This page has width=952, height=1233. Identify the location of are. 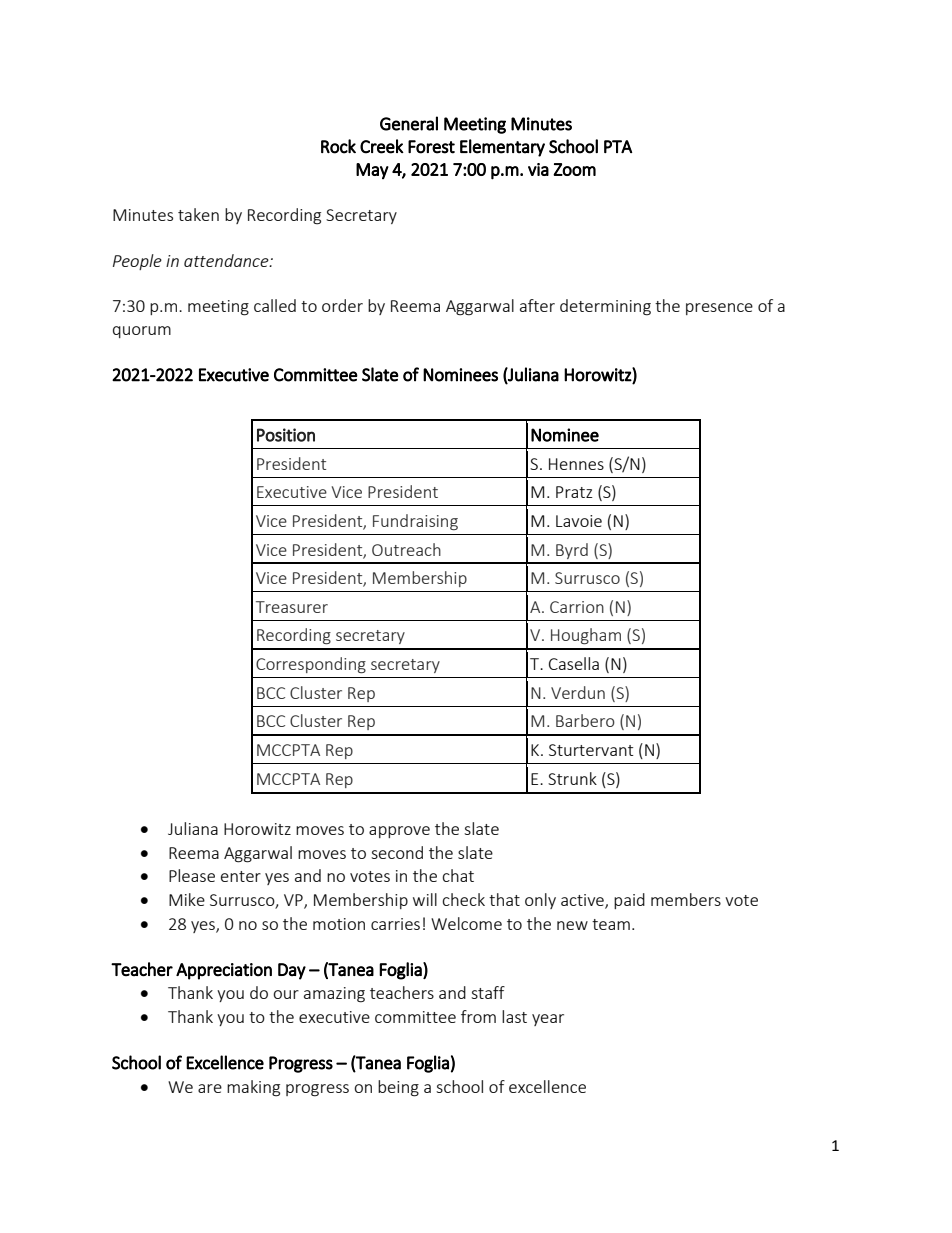
(210, 1088).
